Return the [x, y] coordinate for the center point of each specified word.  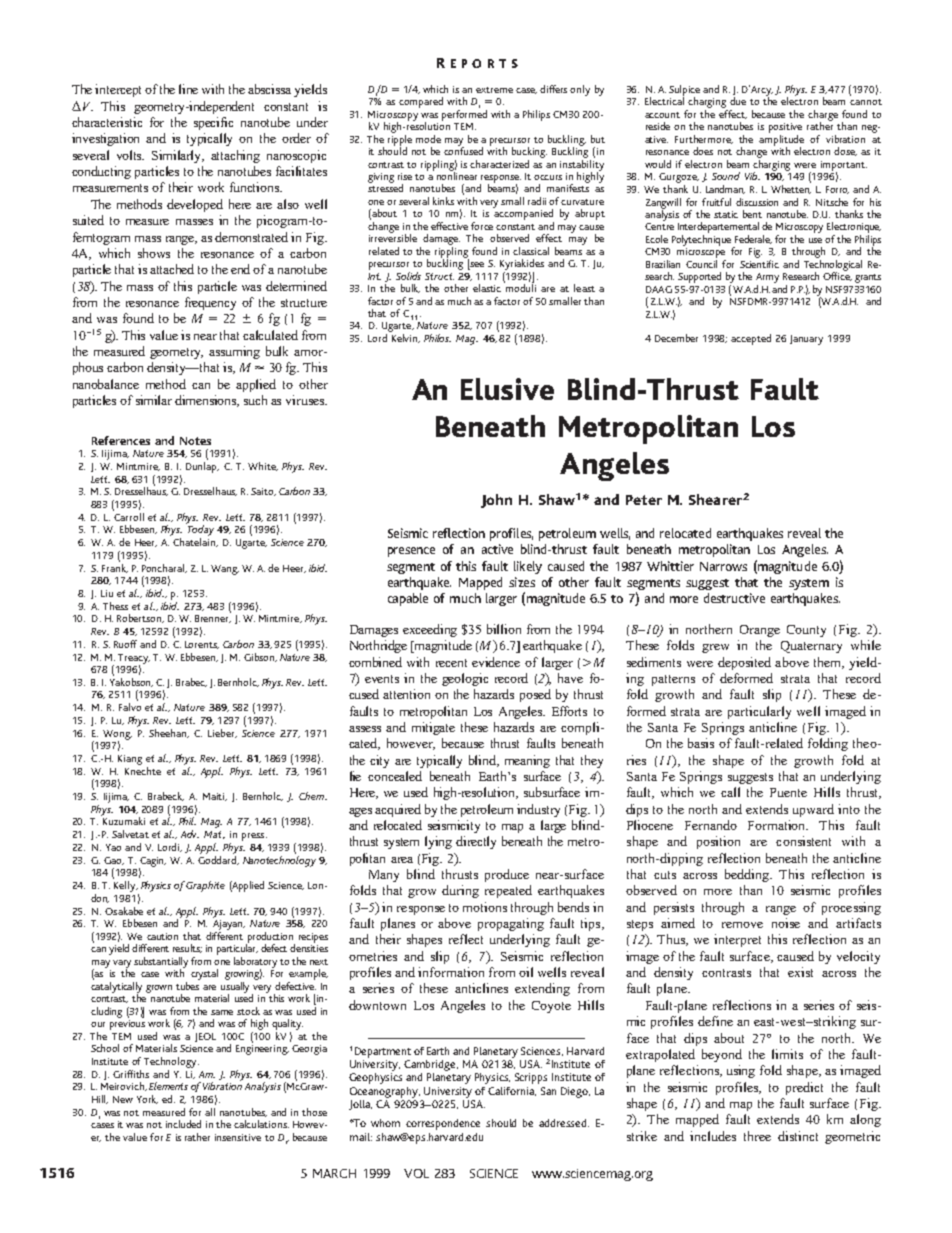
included [183, 1124]
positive [785, 128]
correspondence [443, 1124]
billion [504, 629]
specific [213, 123]
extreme [494, 90]
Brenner [213, 619]
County [806, 631]
